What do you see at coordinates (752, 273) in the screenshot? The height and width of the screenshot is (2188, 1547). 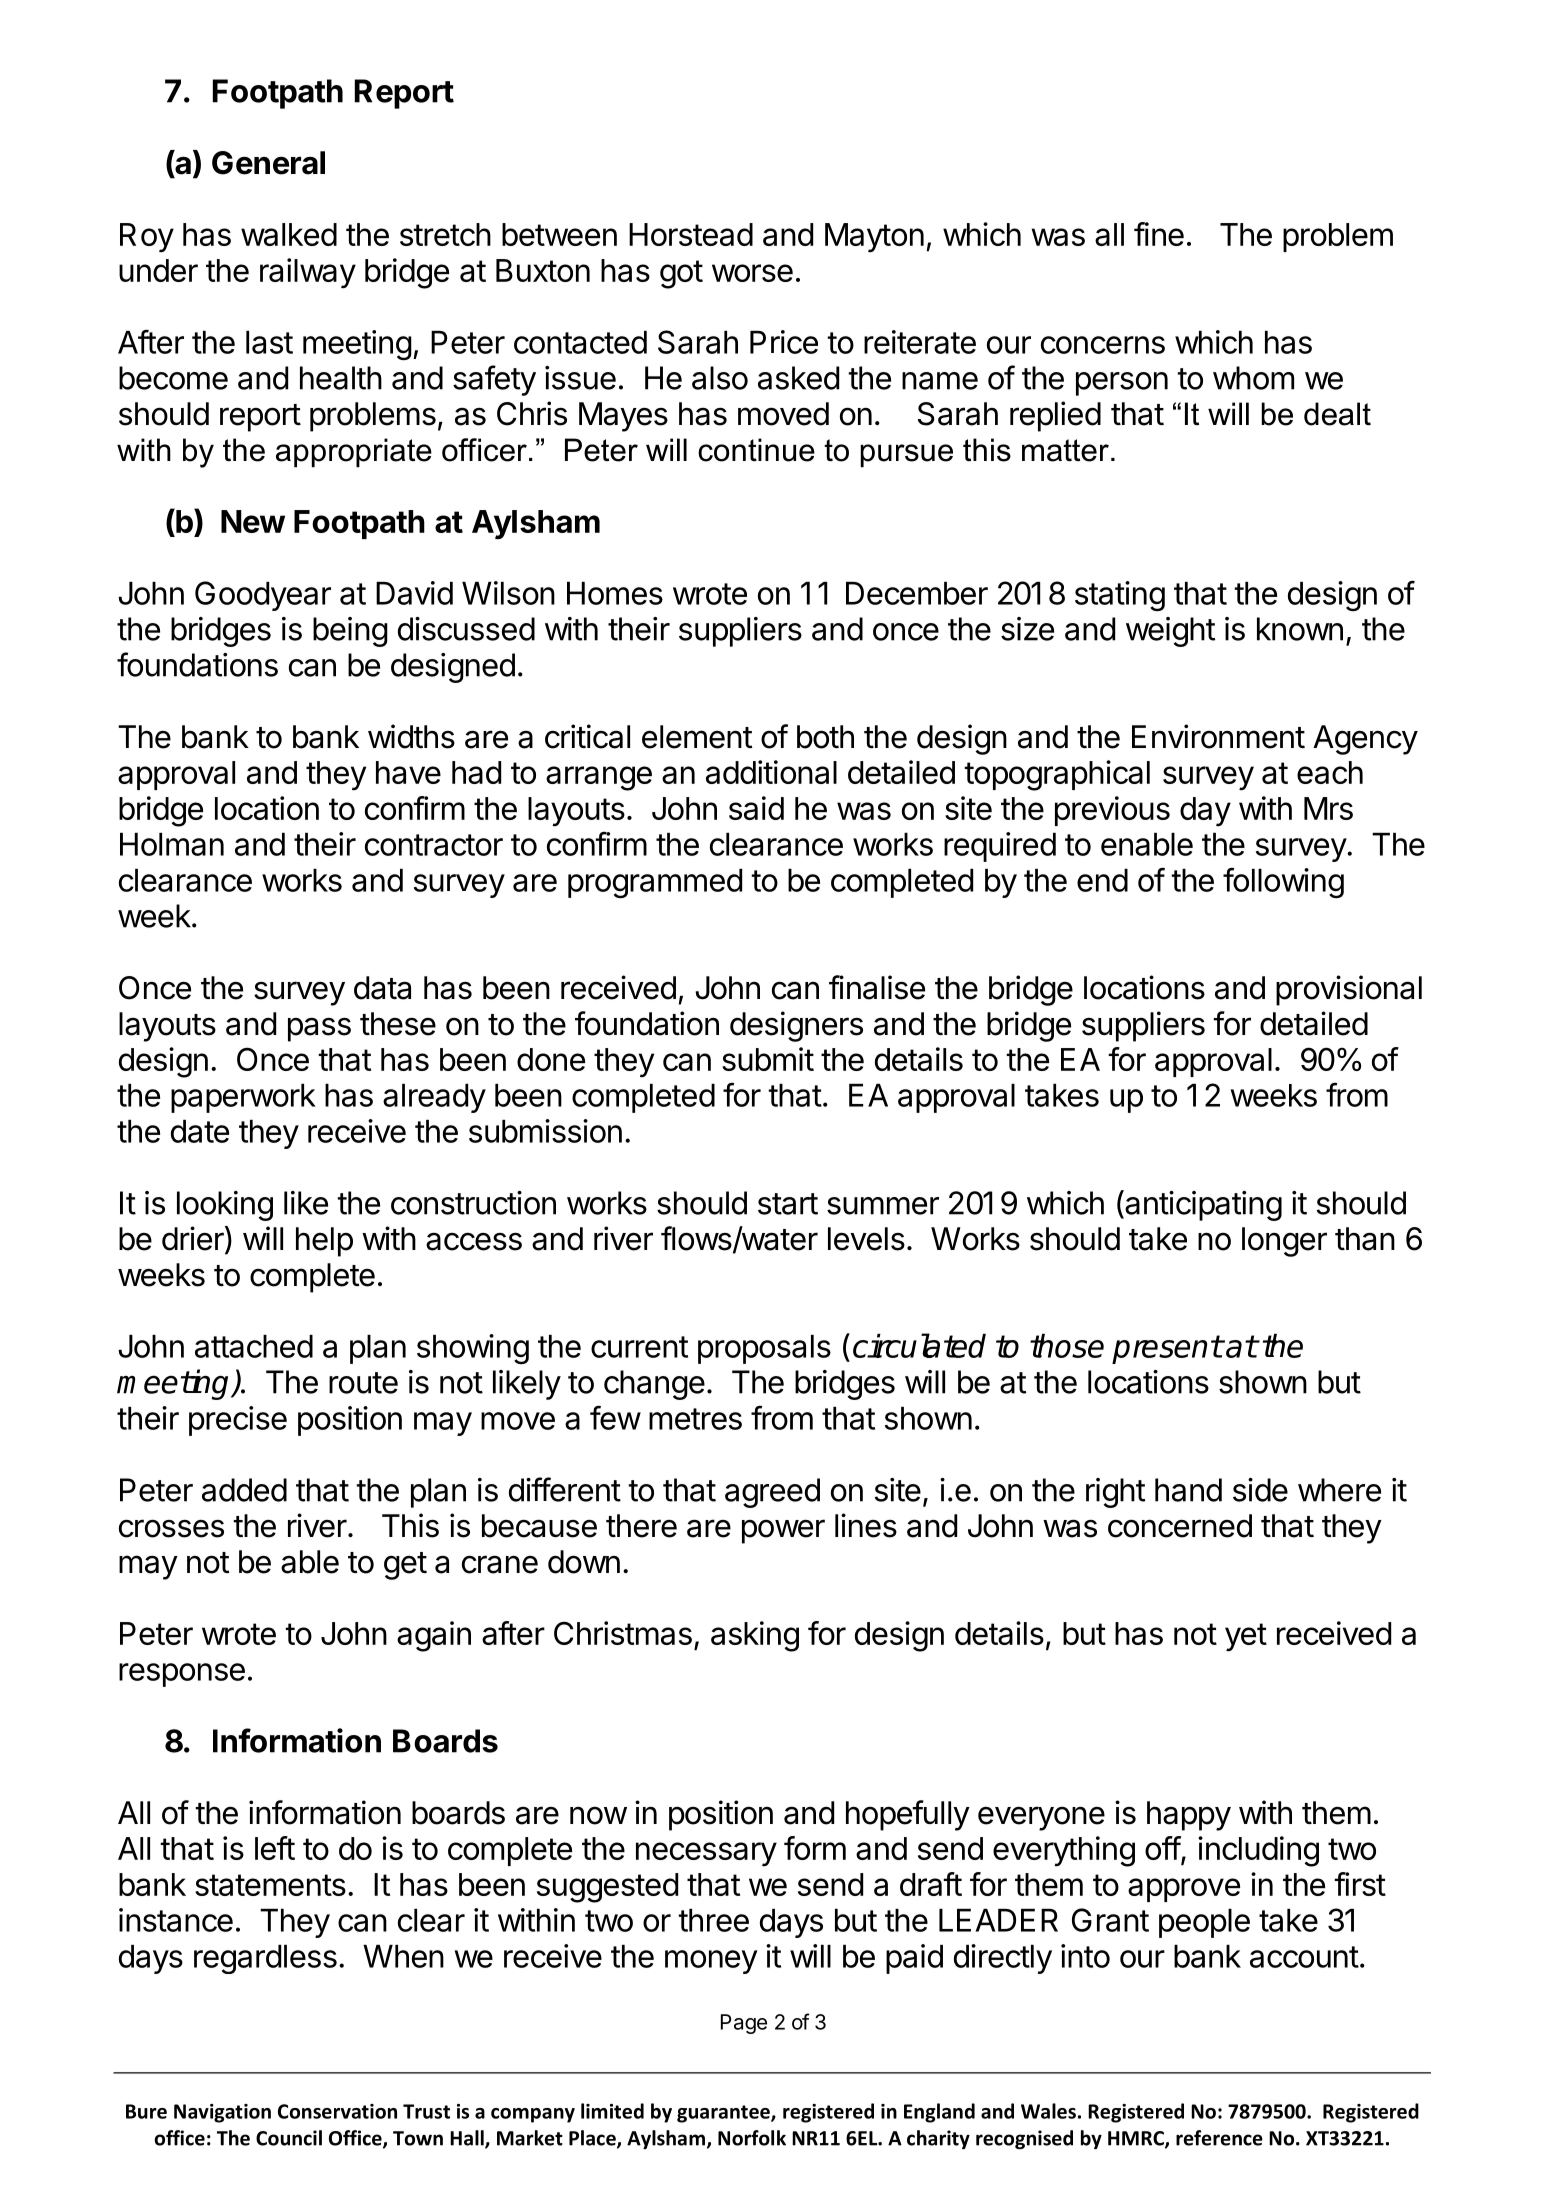 I see `worse` at bounding box center [752, 273].
